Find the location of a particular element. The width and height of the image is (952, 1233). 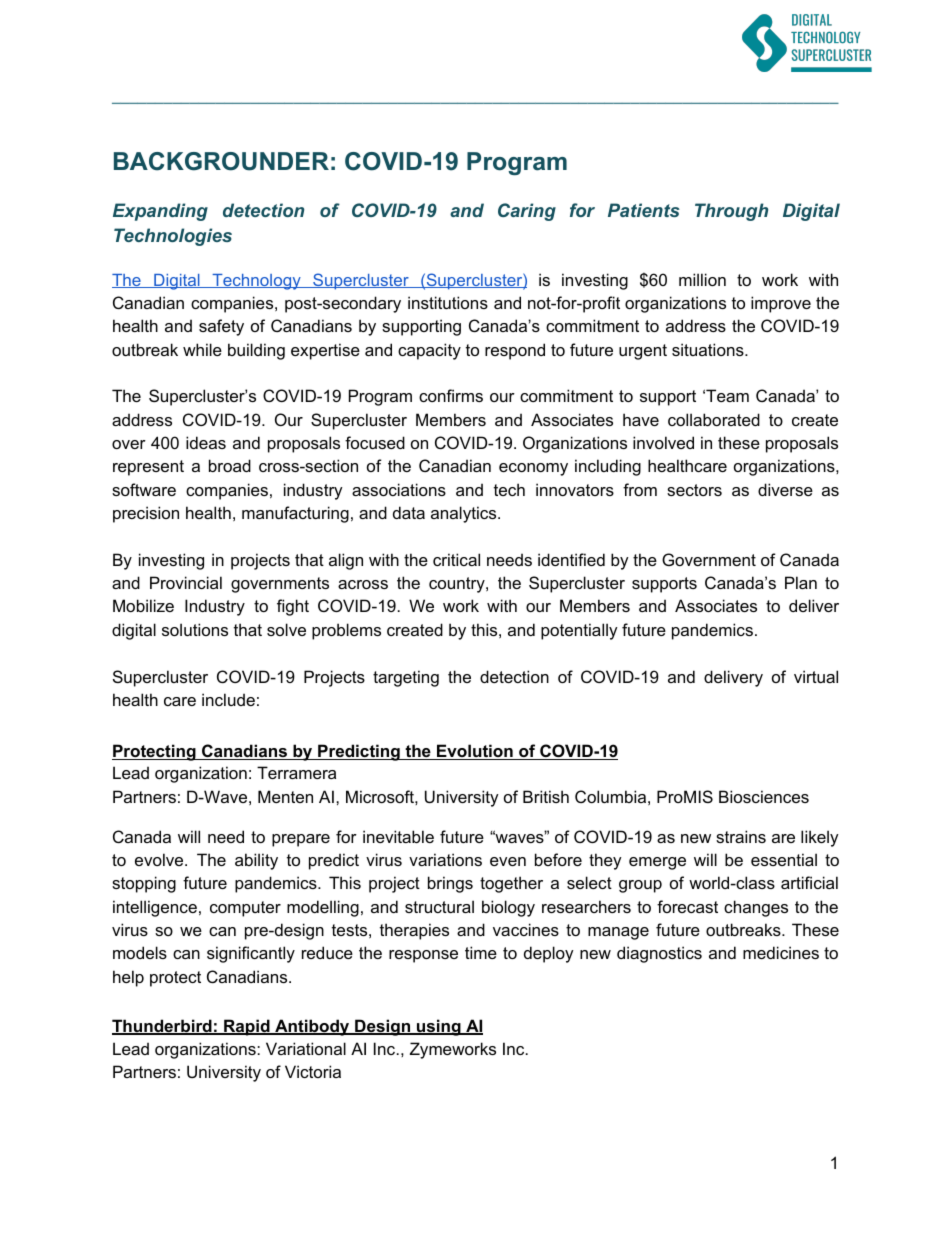

country is located at coordinates (458, 585).
